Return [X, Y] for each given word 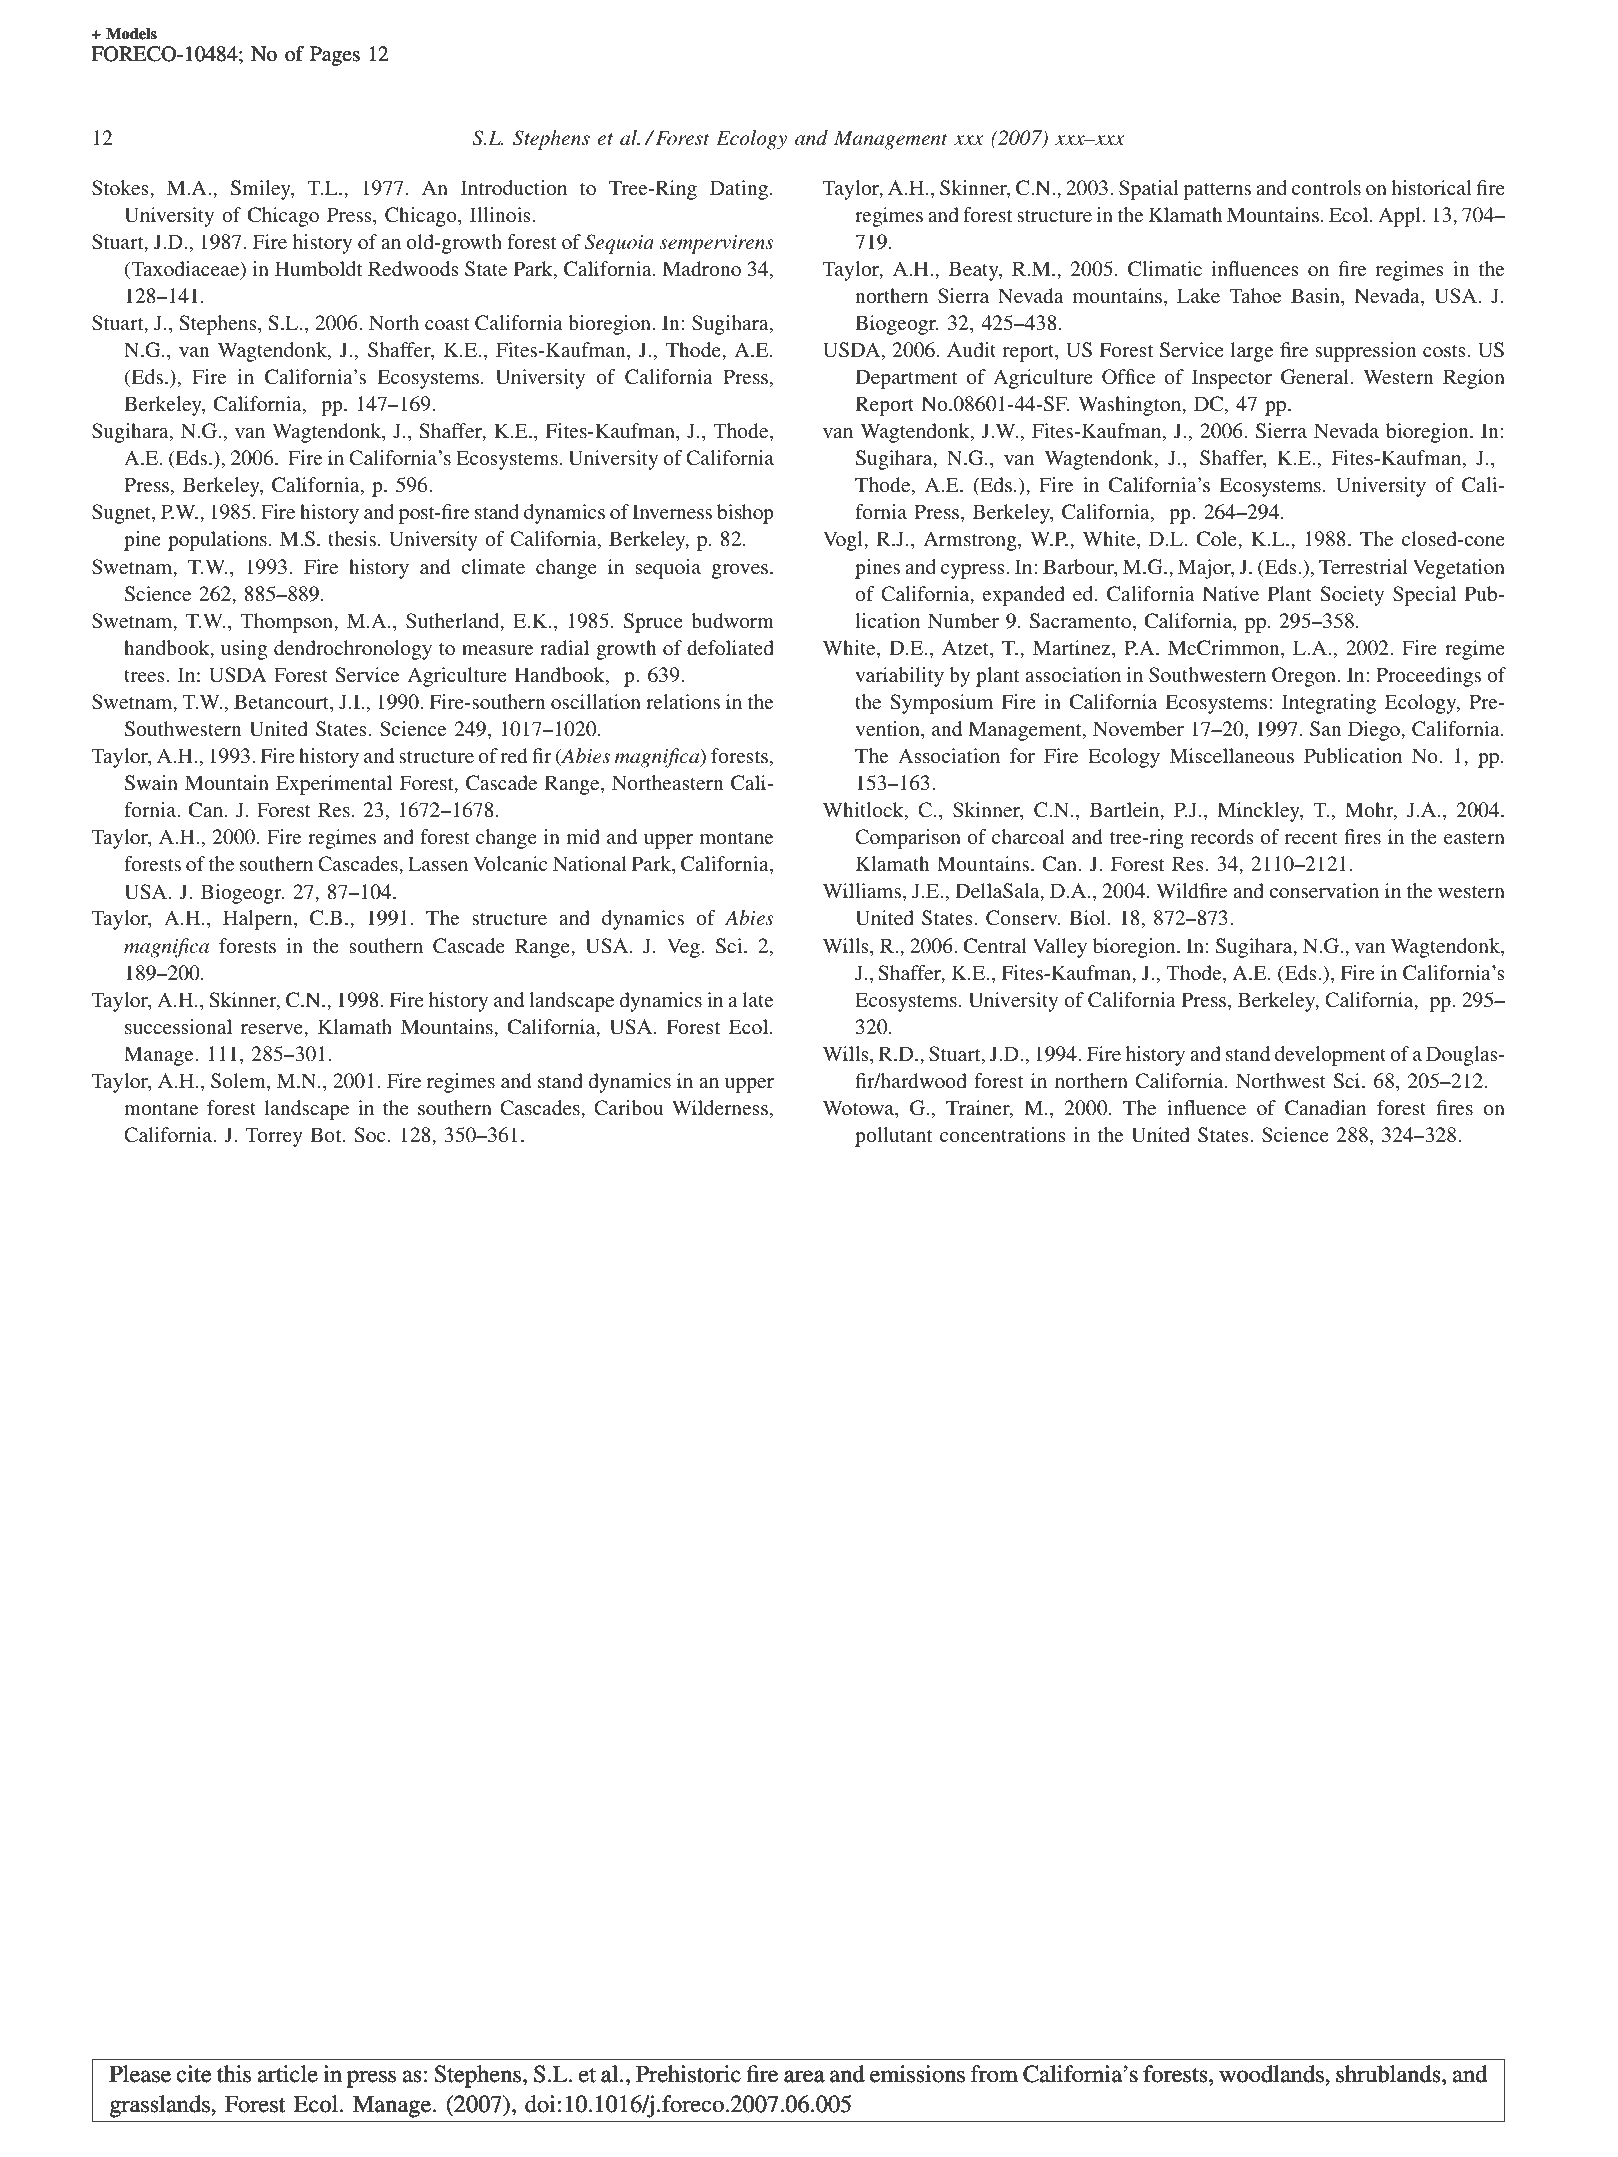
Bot [327, 1134]
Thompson [288, 623]
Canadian [1325, 1108]
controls [1326, 187]
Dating [739, 190]
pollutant [894, 1137]
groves [740, 571]
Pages [335, 56]
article [288, 2073]
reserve [273, 1029]
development [1330, 1056]
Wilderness [720, 1107]
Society [1352, 596]
